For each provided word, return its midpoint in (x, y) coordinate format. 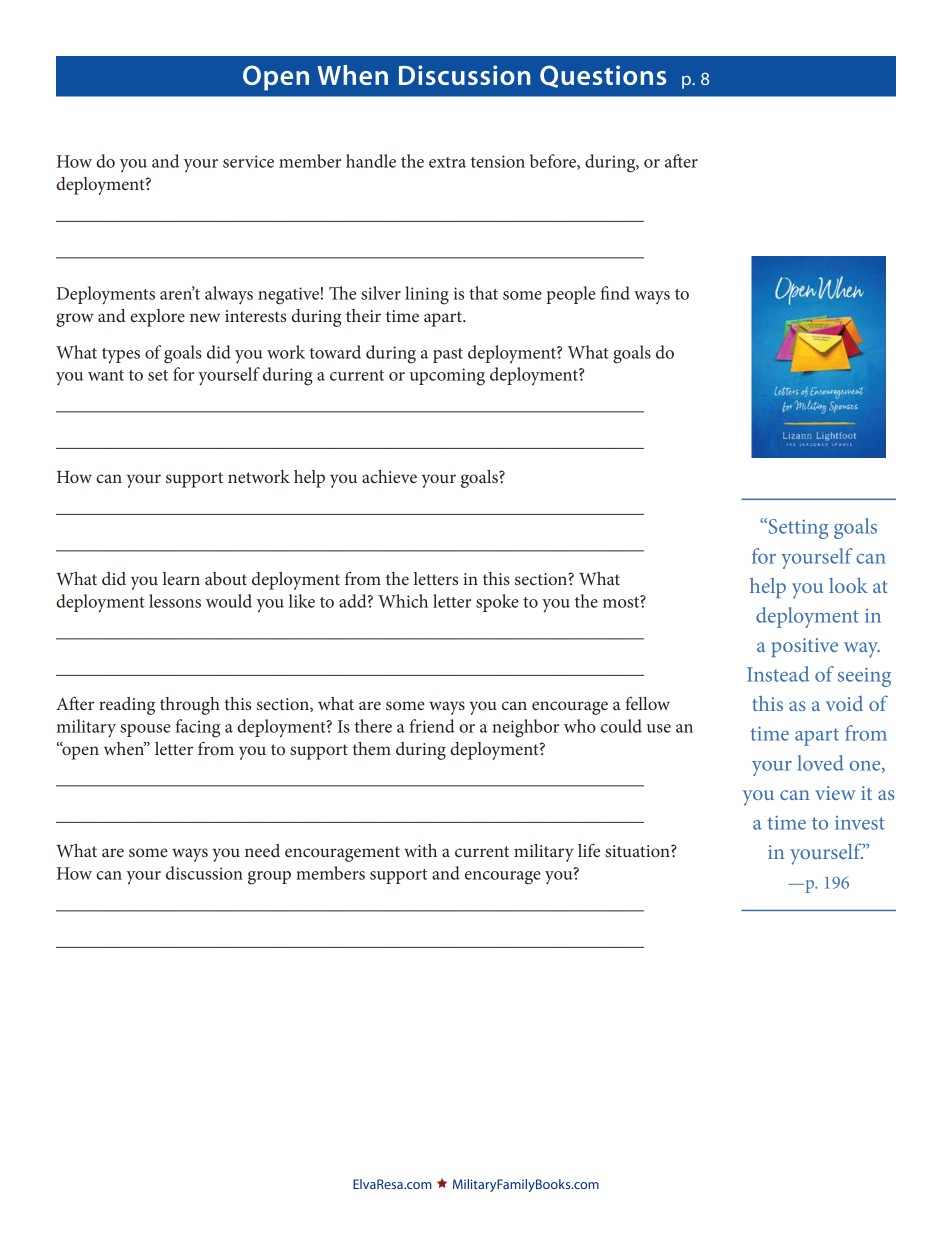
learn (181, 578)
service (248, 161)
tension (498, 161)
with (420, 850)
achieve (389, 476)
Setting (797, 528)
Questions (603, 76)
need (262, 850)
